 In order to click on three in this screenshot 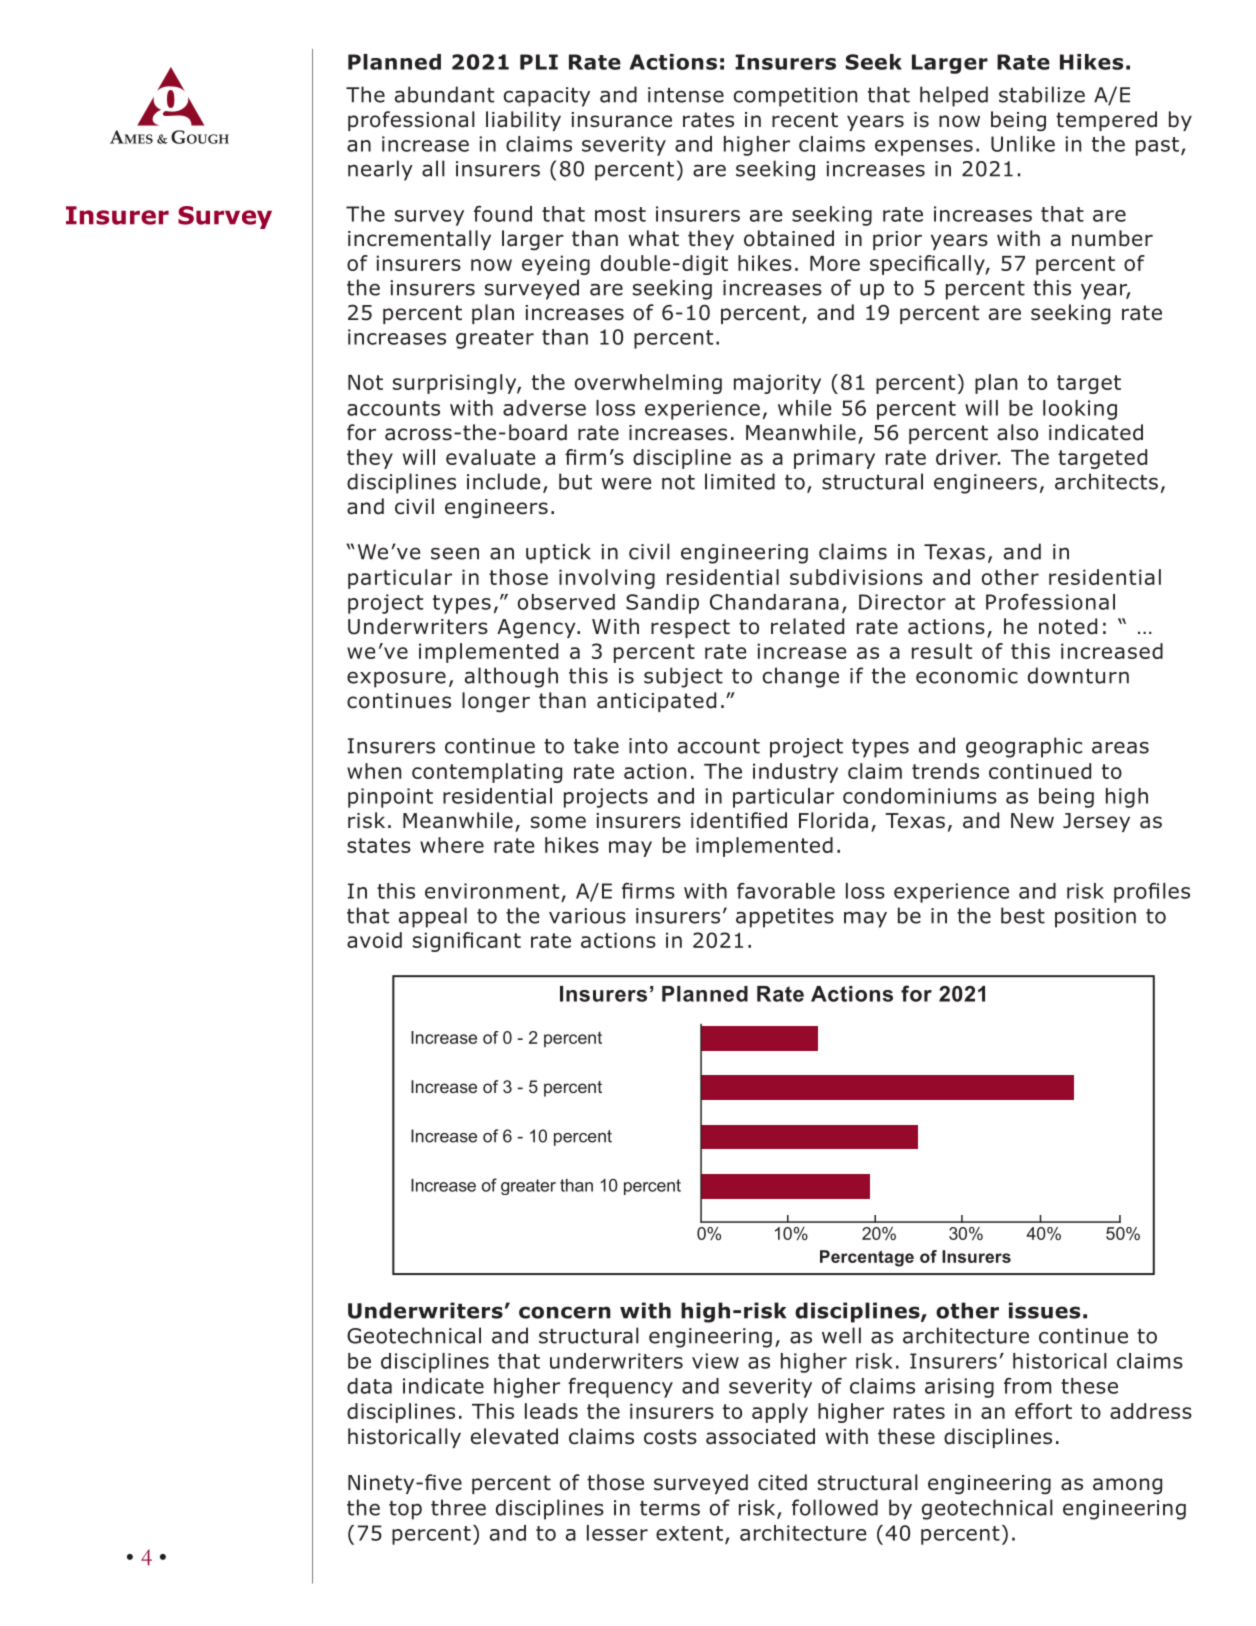, I will do `click(458, 1507)`.
